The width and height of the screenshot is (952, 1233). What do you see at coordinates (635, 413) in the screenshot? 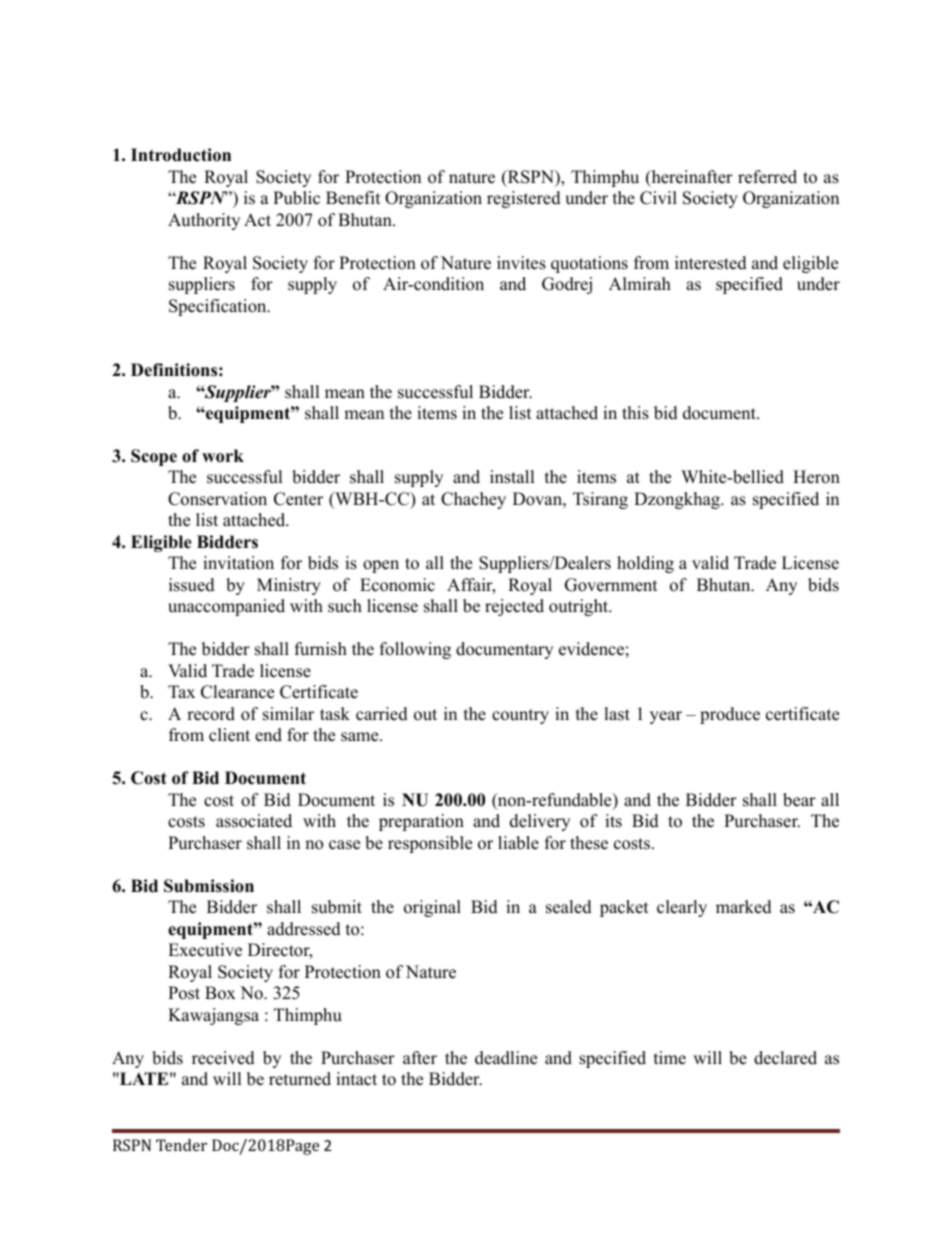
I see `this` at bounding box center [635, 413].
